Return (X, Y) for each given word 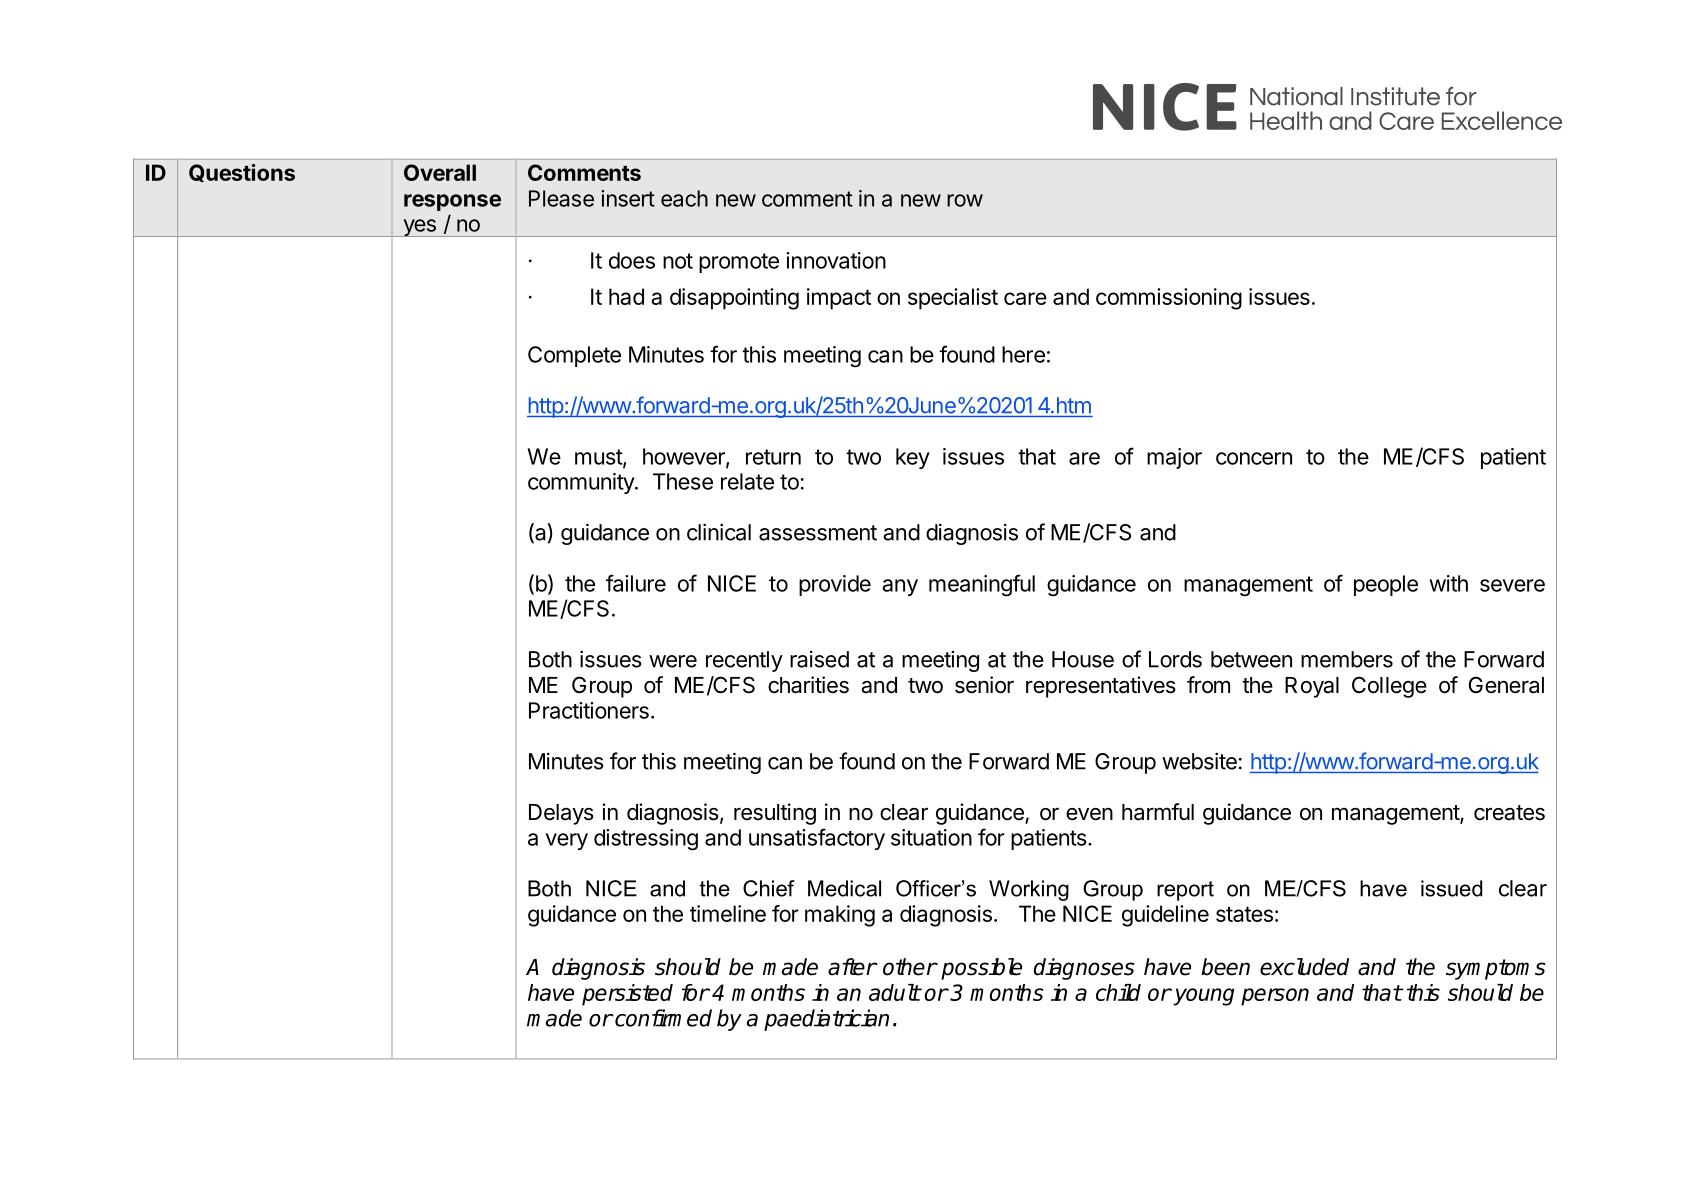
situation (931, 837)
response (452, 202)
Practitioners (589, 710)
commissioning (1169, 299)
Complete (574, 356)
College (1389, 687)
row (965, 200)
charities (808, 685)
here (1023, 354)
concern (1254, 458)
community (582, 483)
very (567, 841)
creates (1509, 813)
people (1386, 585)
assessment (818, 533)
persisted (627, 995)
